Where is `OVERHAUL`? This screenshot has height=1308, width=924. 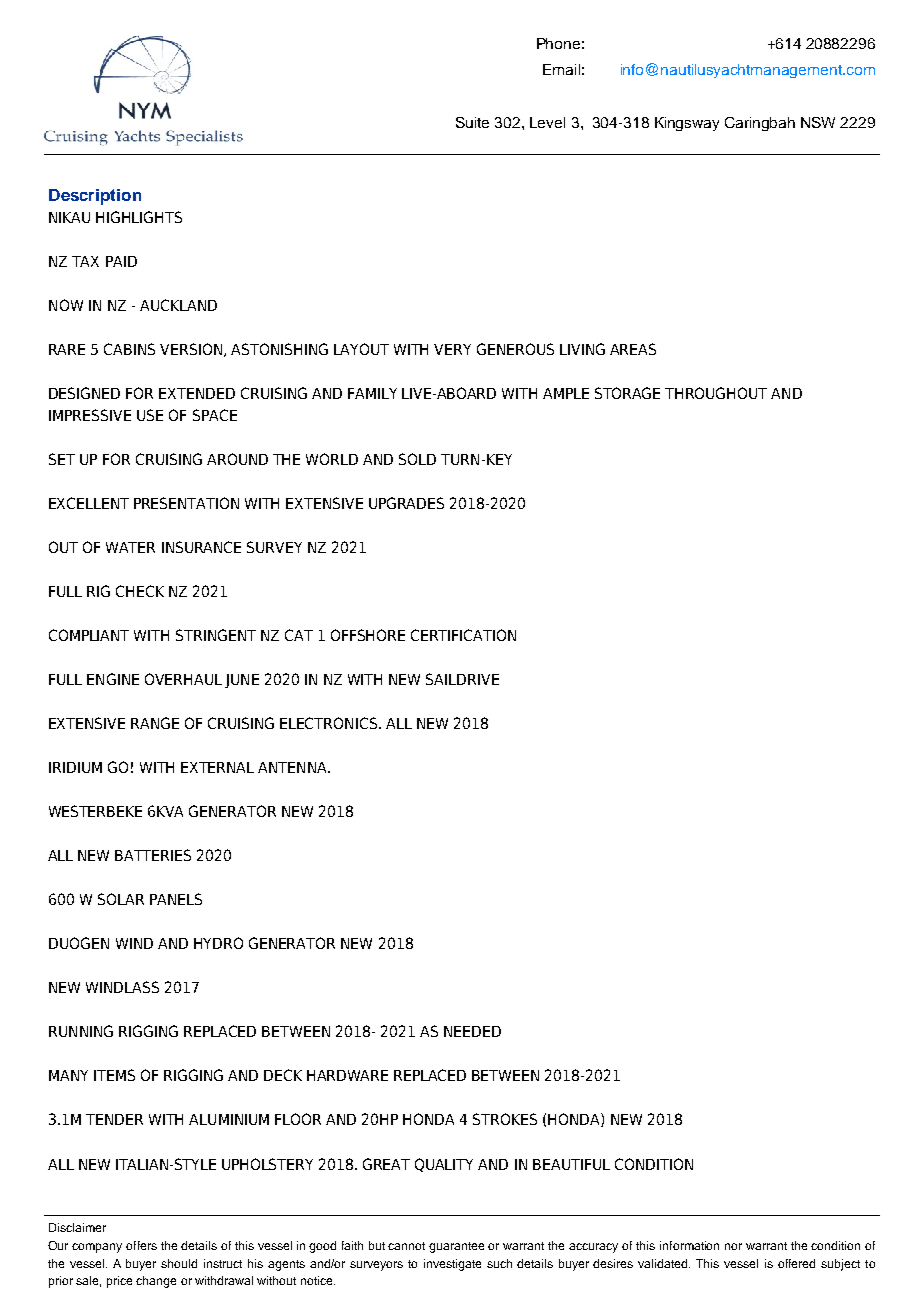 OVERHAUL is located at coordinates (183, 679).
